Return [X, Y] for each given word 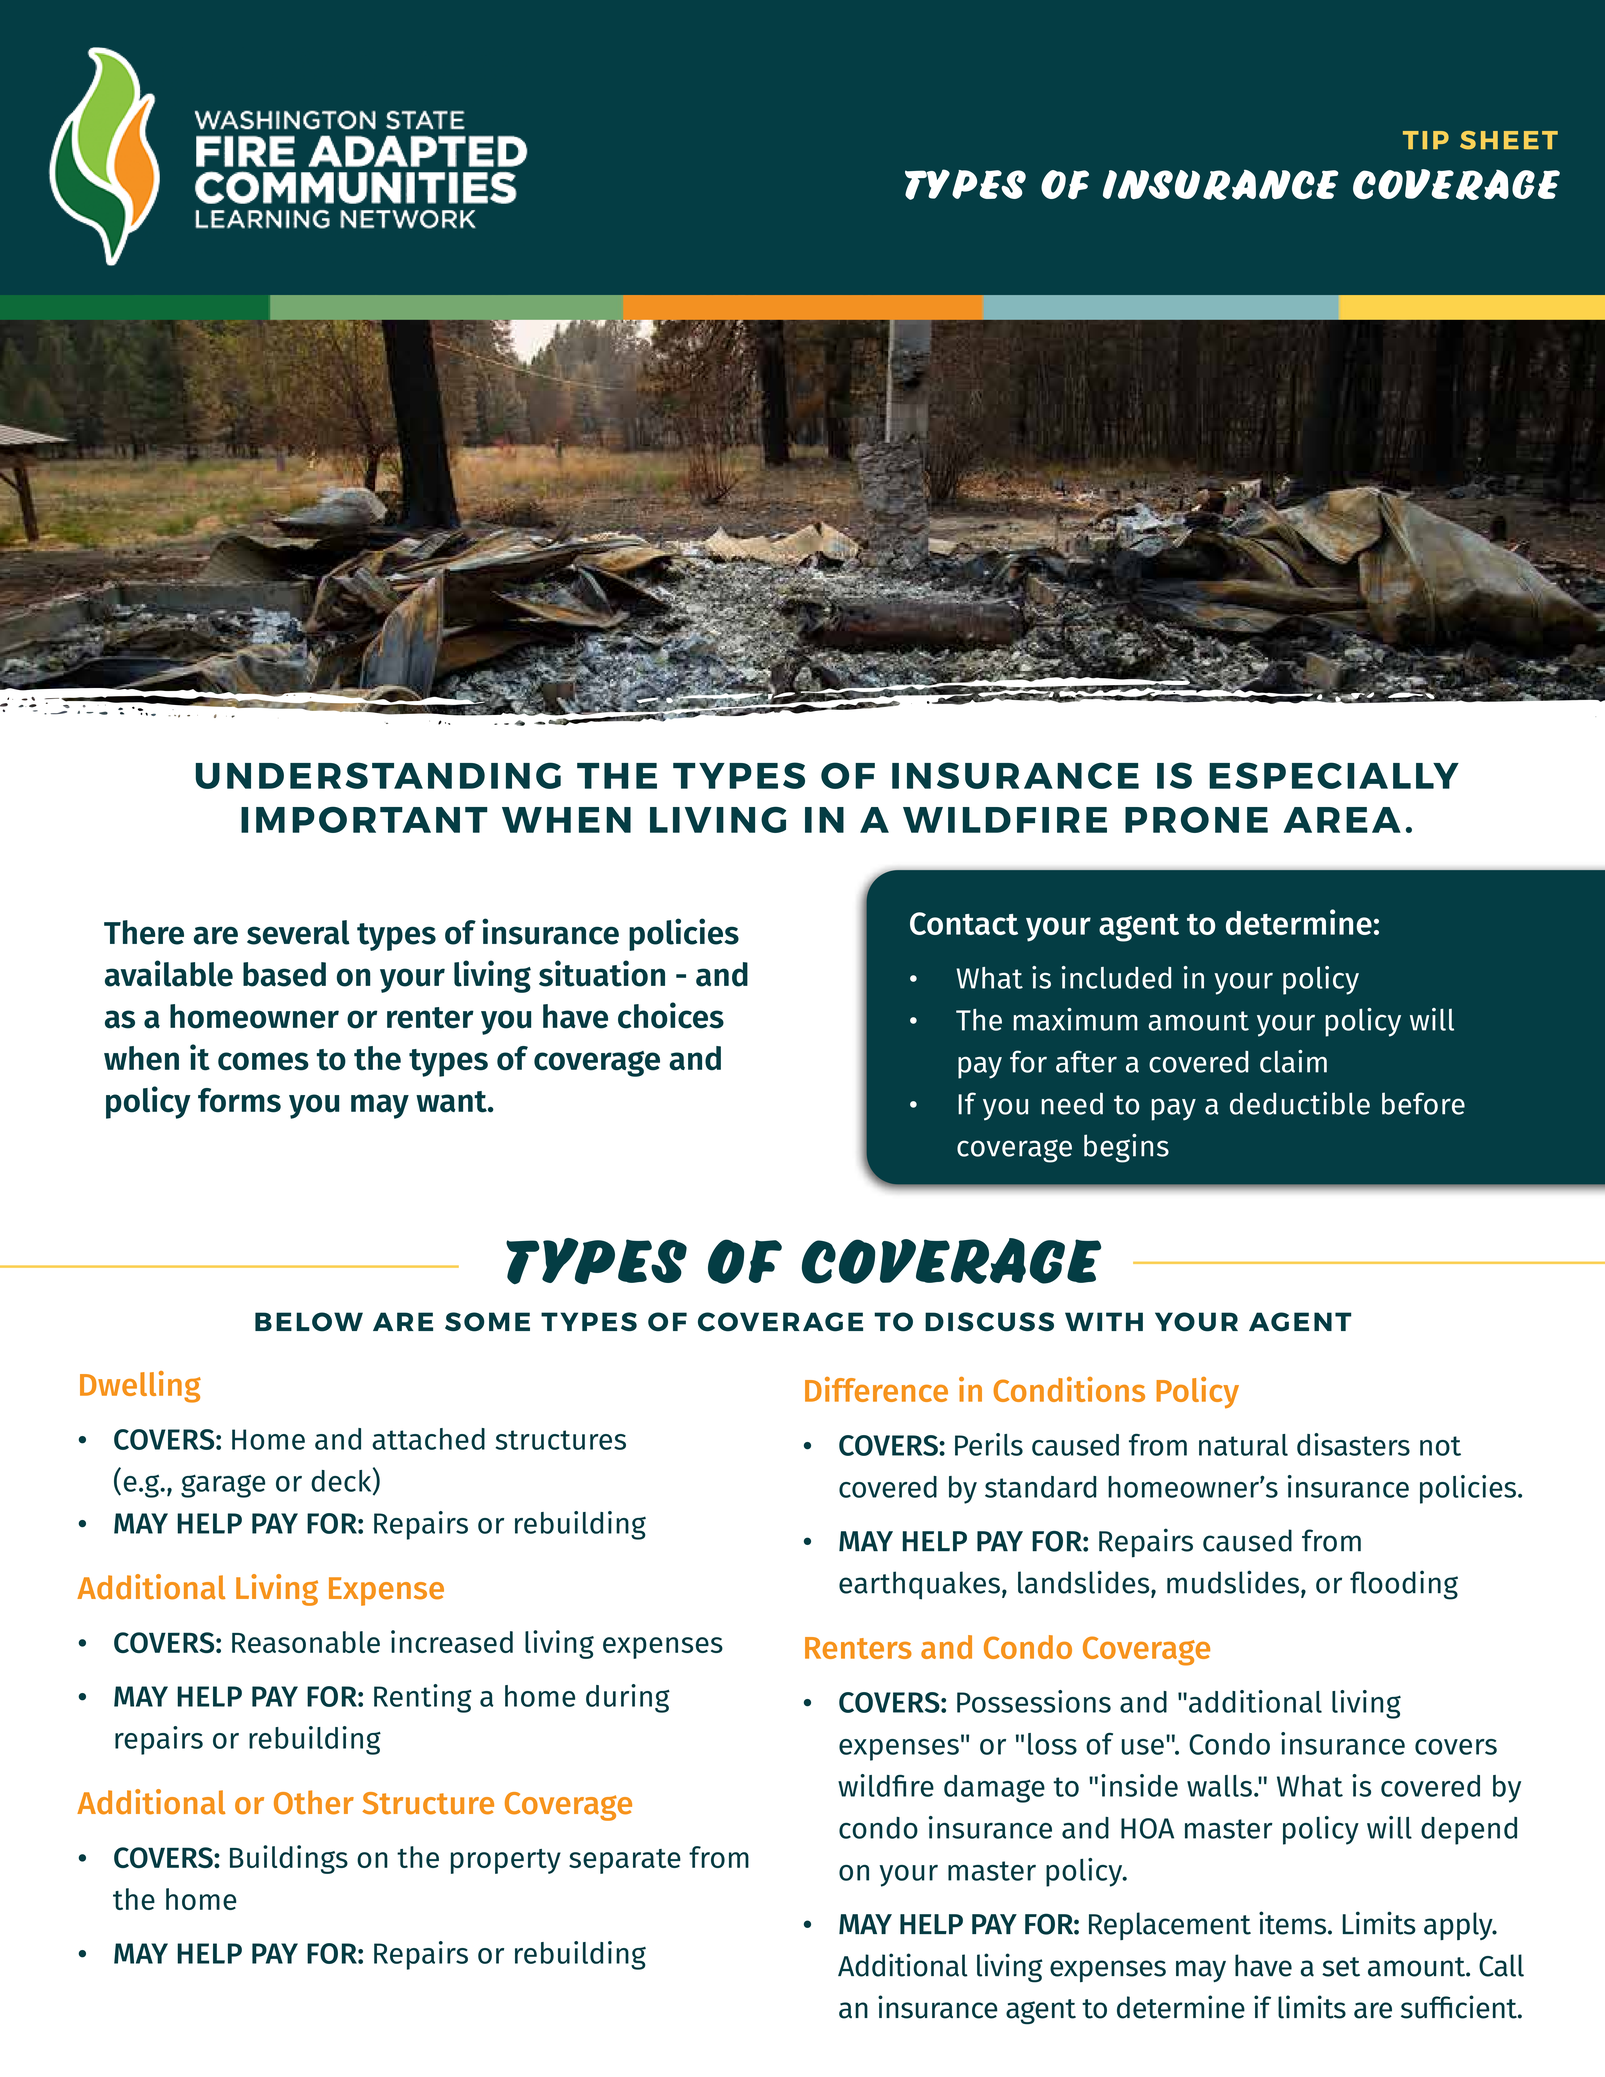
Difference [876, 1389]
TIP [1426, 140]
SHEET [1509, 140]
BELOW [309, 1322]
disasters [1353, 1444]
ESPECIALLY [1334, 775]
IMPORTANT [364, 819]
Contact [964, 923]
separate [625, 1861]
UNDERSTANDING [378, 775]
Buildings [289, 1859]
